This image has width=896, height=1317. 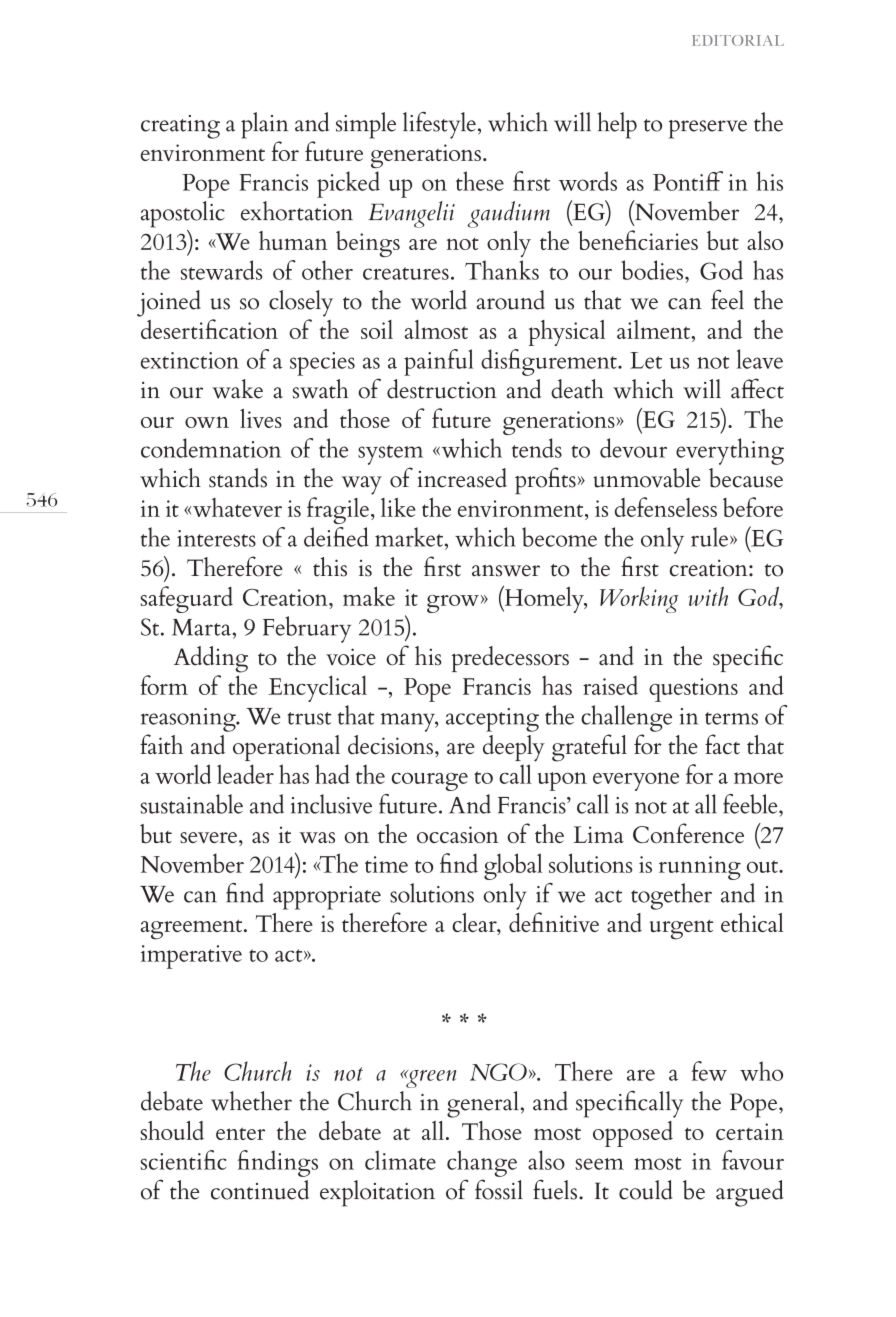 What do you see at coordinates (738, 40) in the image?
I see `EDITORIAL` at bounding box center [738, 40].
